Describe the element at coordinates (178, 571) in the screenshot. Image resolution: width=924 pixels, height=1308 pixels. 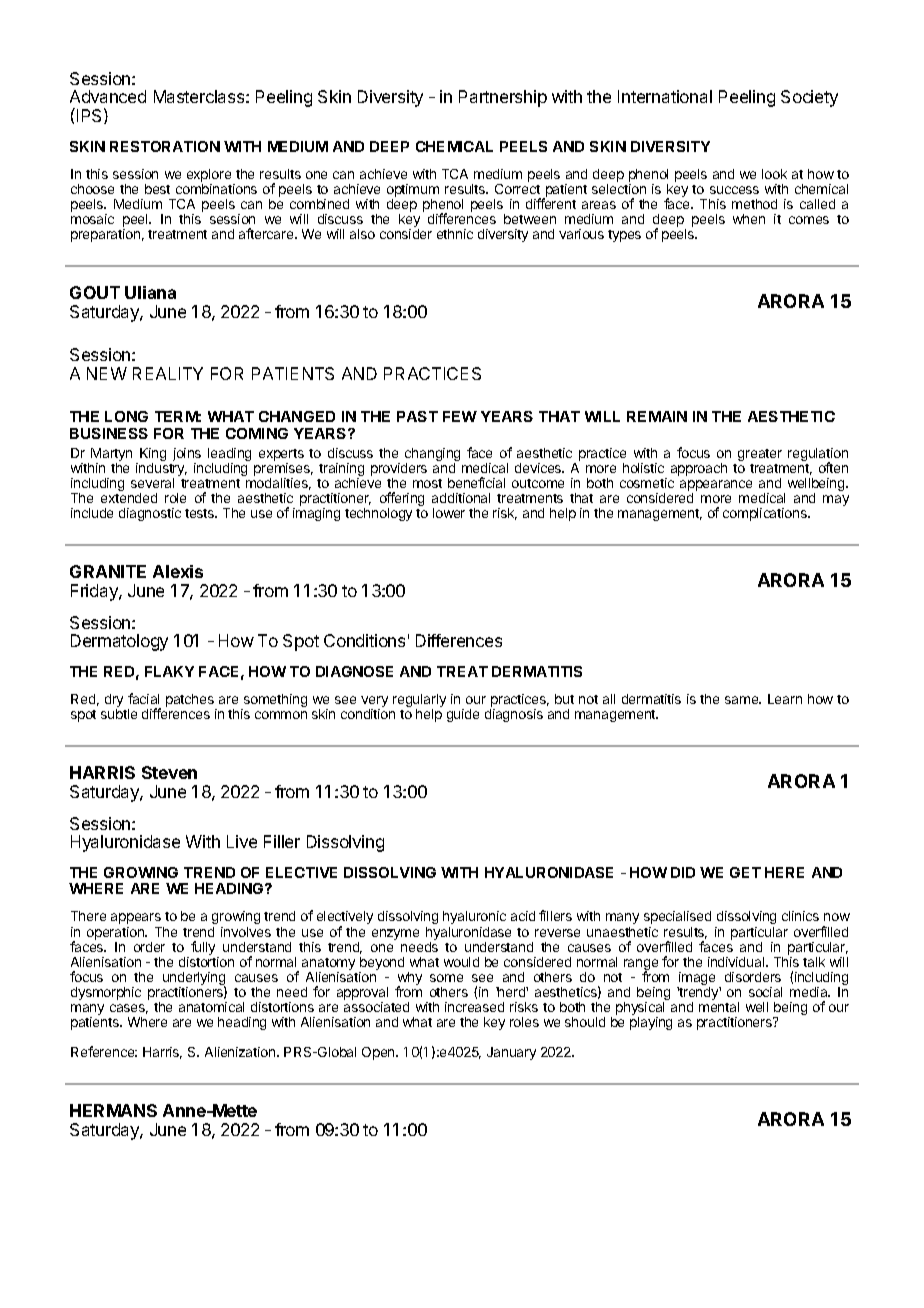
I see `Alexis` at that location.
